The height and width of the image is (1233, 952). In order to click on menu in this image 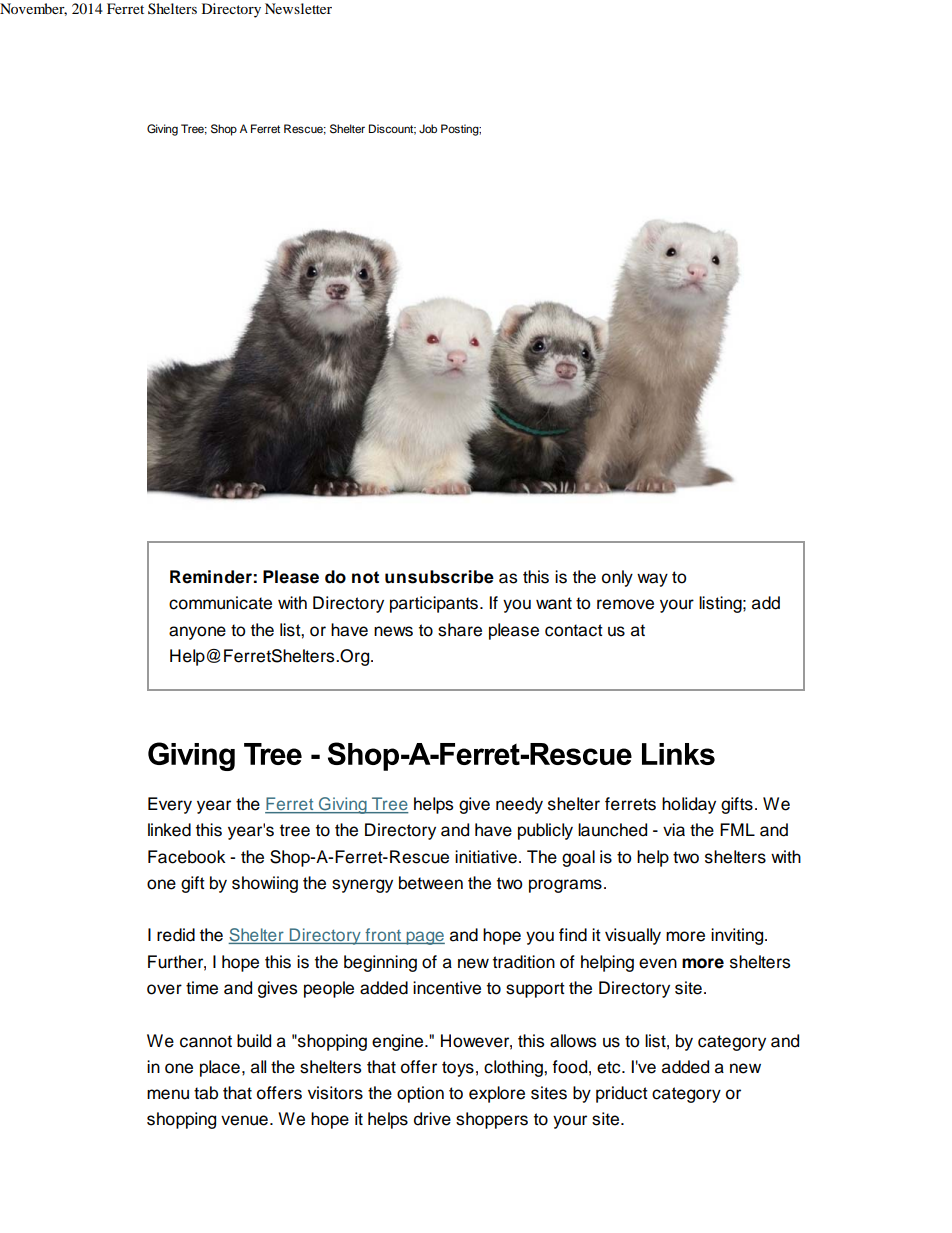, I will do `click(168, 1094)`.
